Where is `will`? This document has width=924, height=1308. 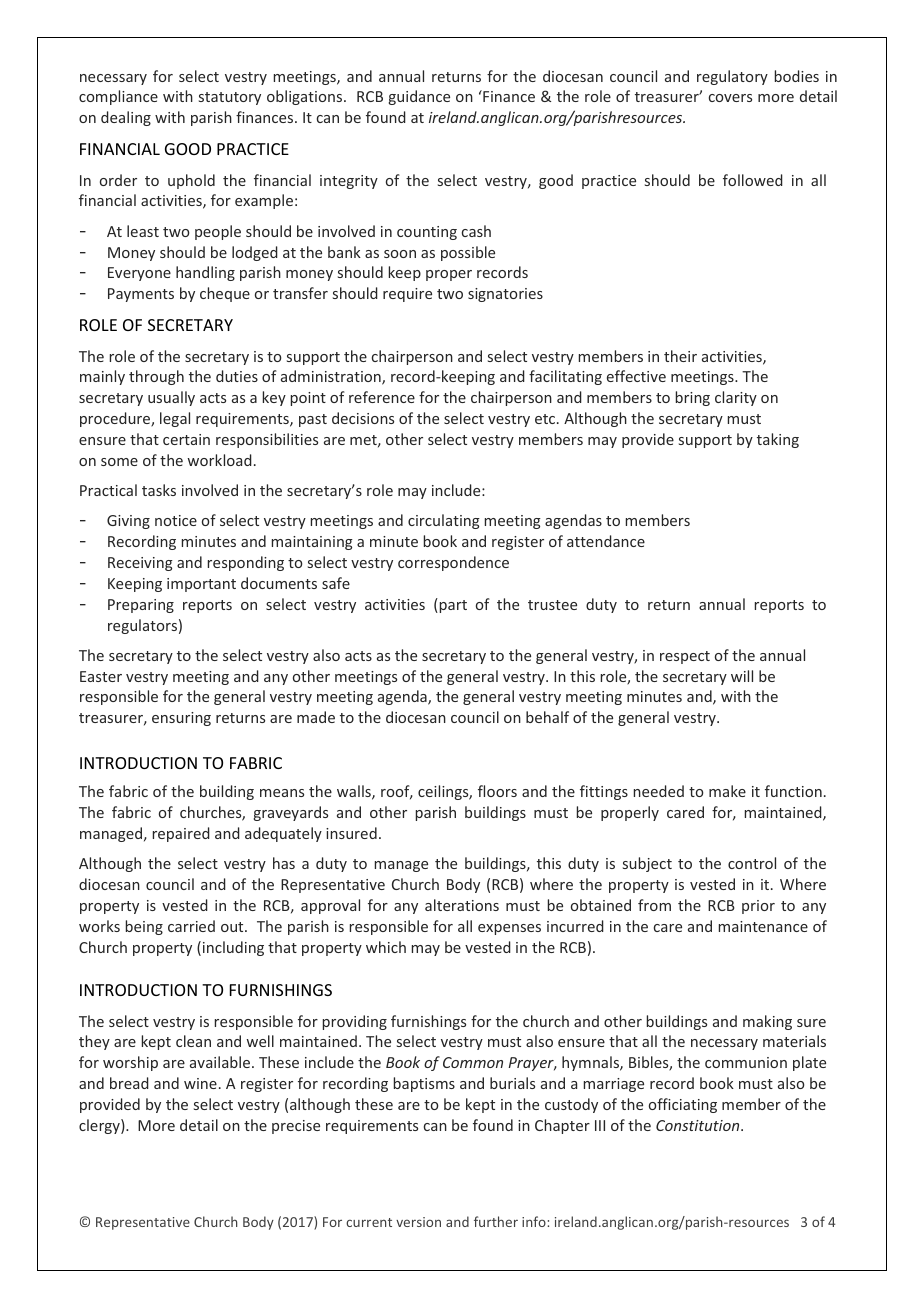
will is located at coordinates (742, 676).
